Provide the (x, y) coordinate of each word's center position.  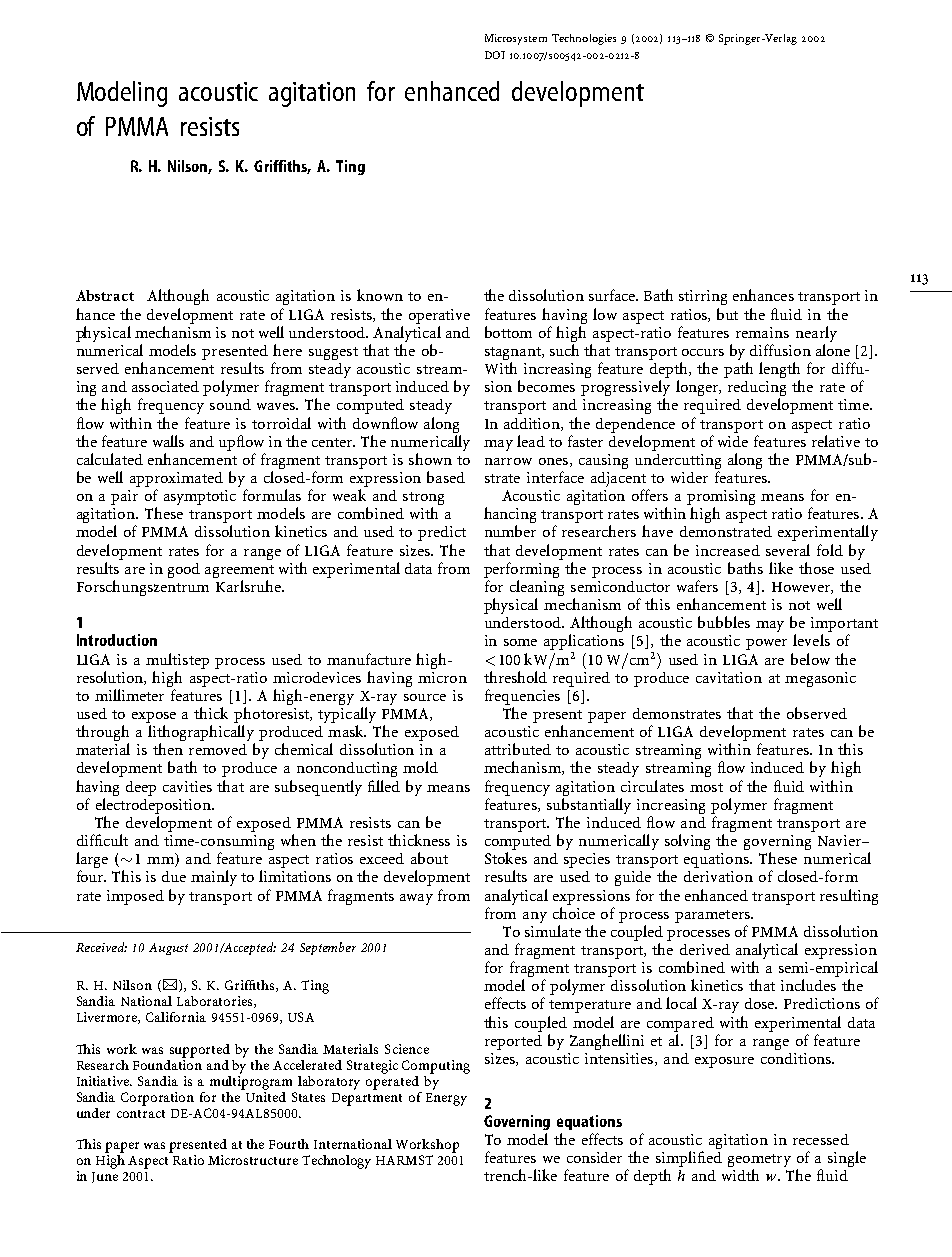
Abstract (105, 295)
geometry (759, 1162)
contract (141, 1114)
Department (367, 1099)
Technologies (584, 39)
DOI (495, 55)
